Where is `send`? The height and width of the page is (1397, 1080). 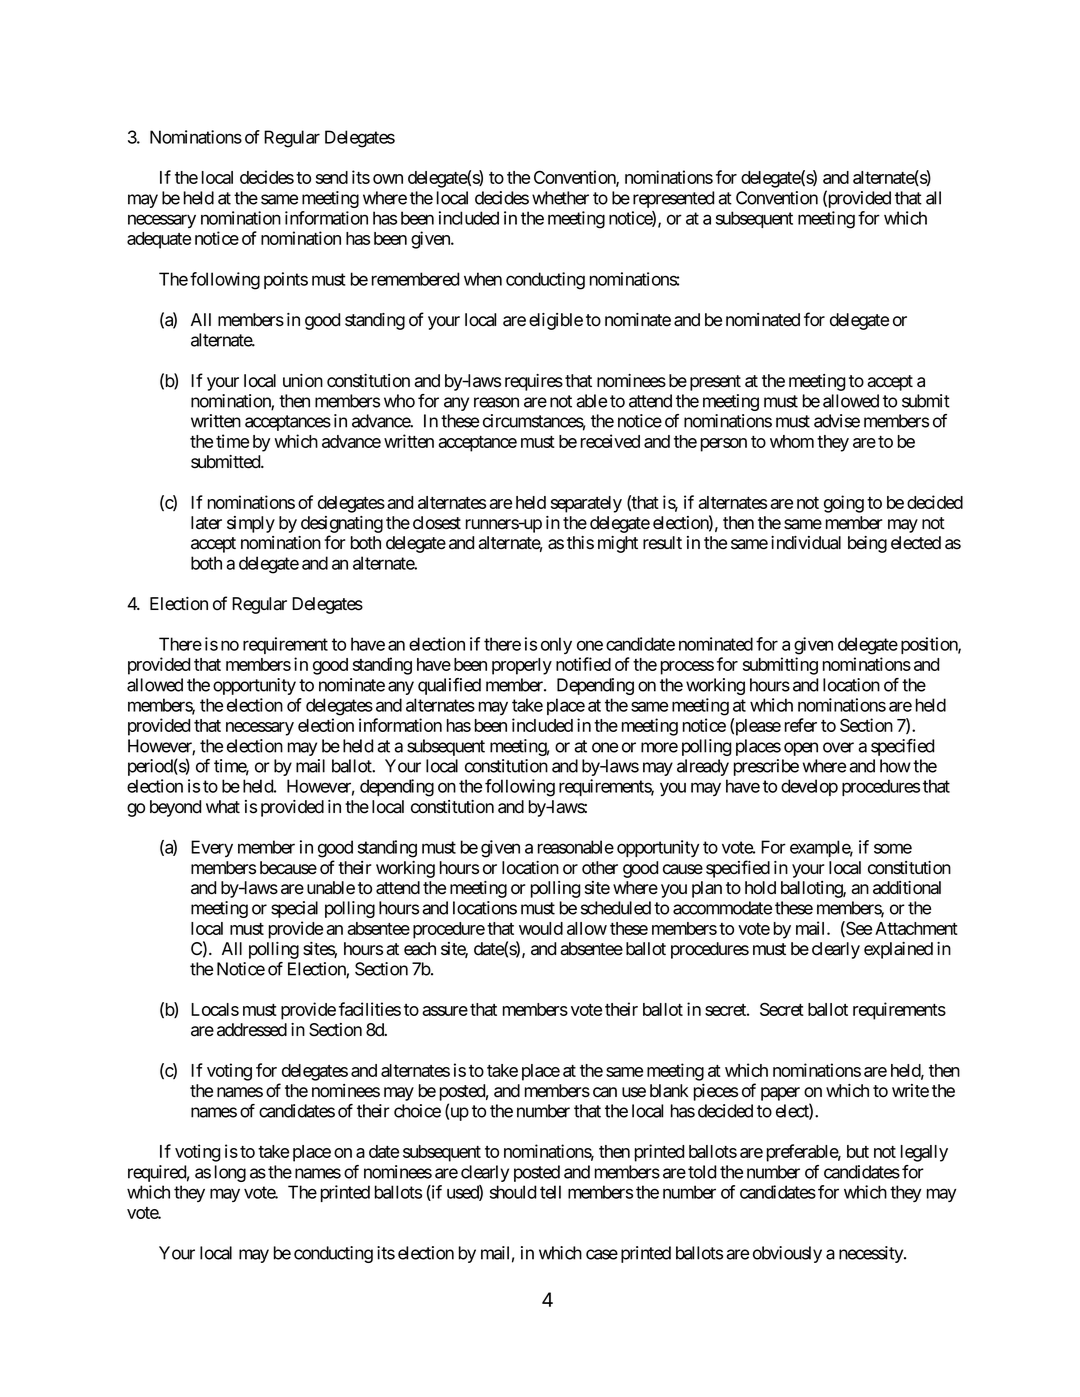 send is located at coordinates (332, 177).
